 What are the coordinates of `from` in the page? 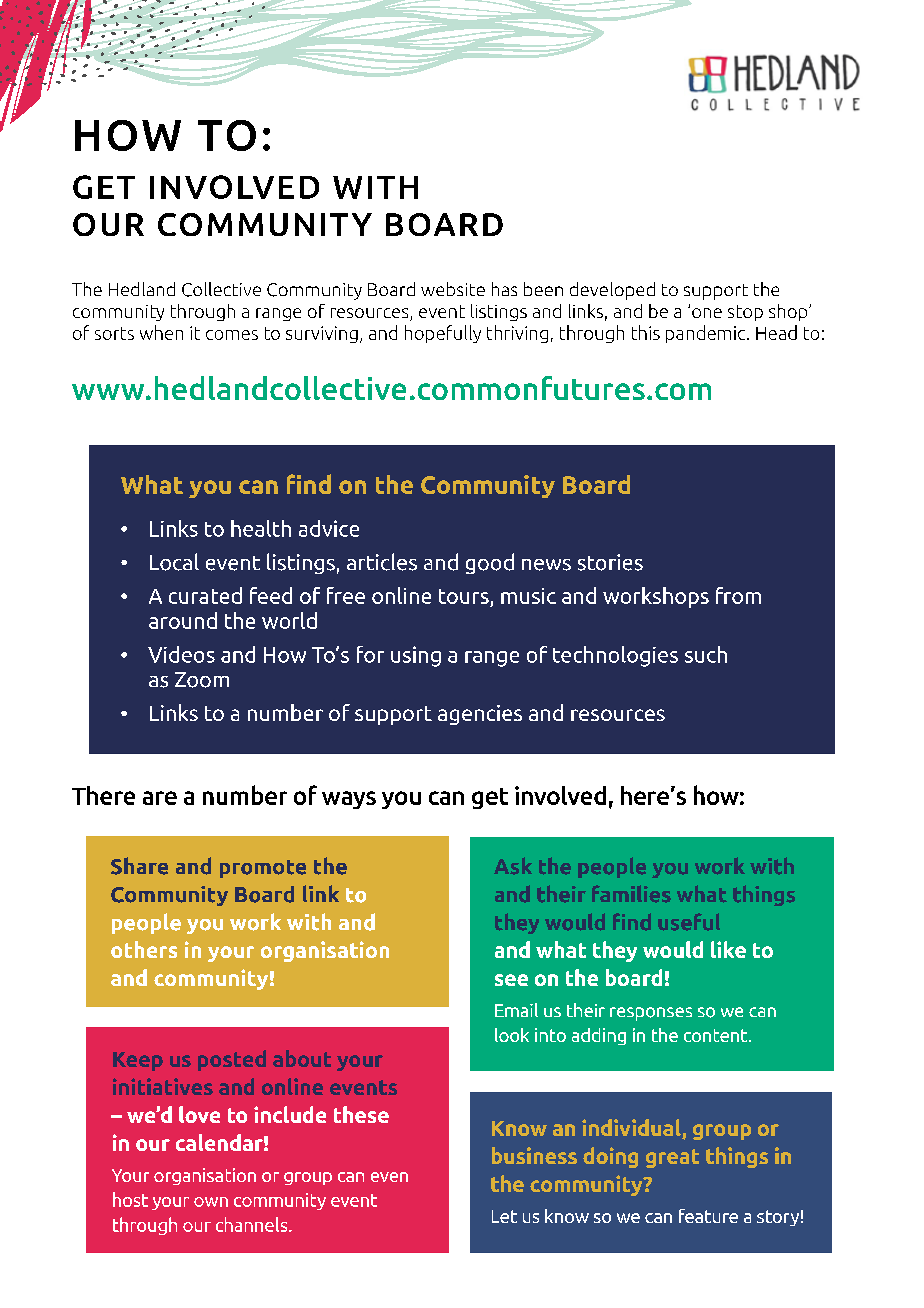 It's located at (738, 595).
